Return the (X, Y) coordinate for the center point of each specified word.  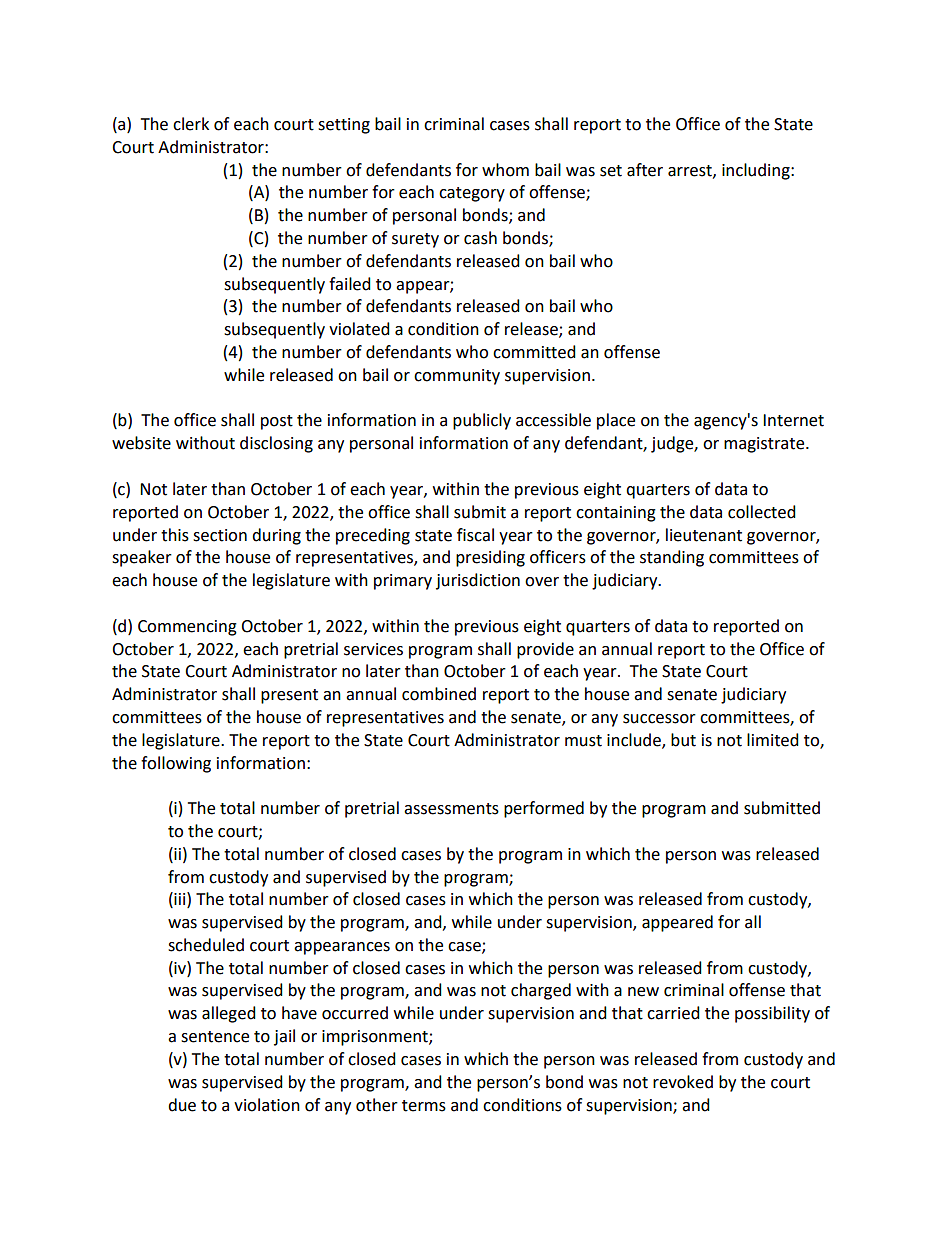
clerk (191, 124)
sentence (215, 1037)
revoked (683, 1082)
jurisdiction (478, 581)
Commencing (187, 628)
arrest (691, 171)
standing (672, 558)
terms (424, 1106)
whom (505, 170)
